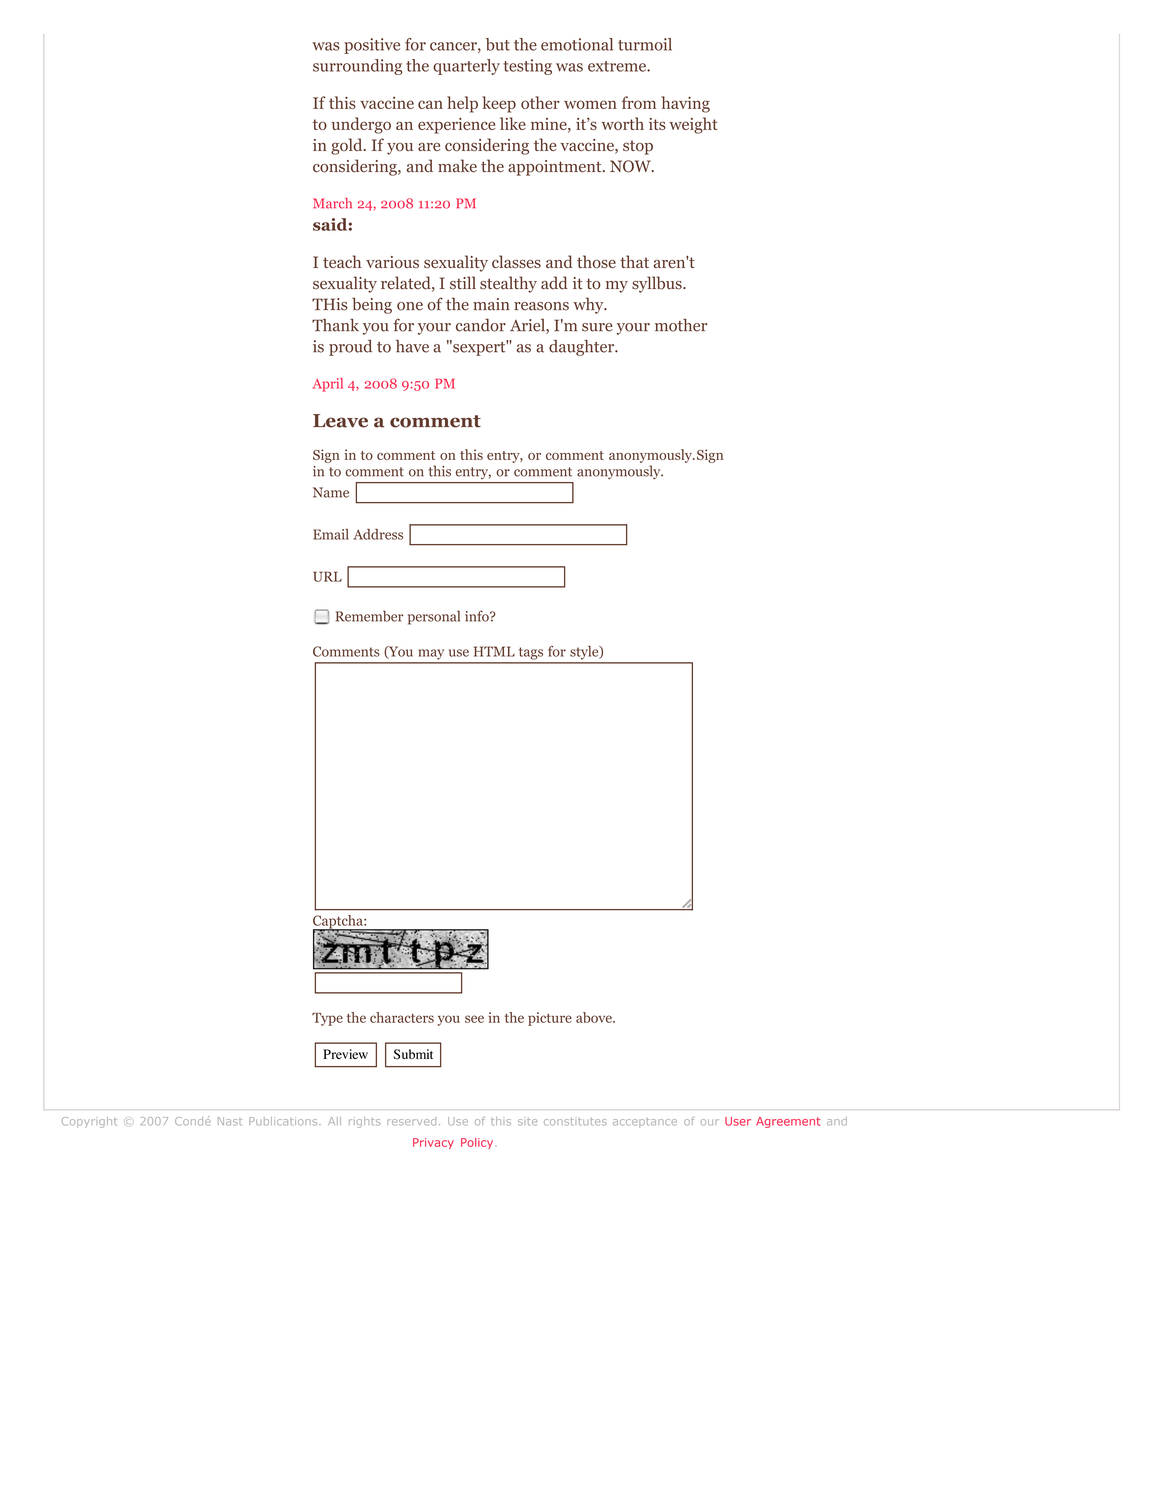  I want to click on URL, so click(327, 576).
